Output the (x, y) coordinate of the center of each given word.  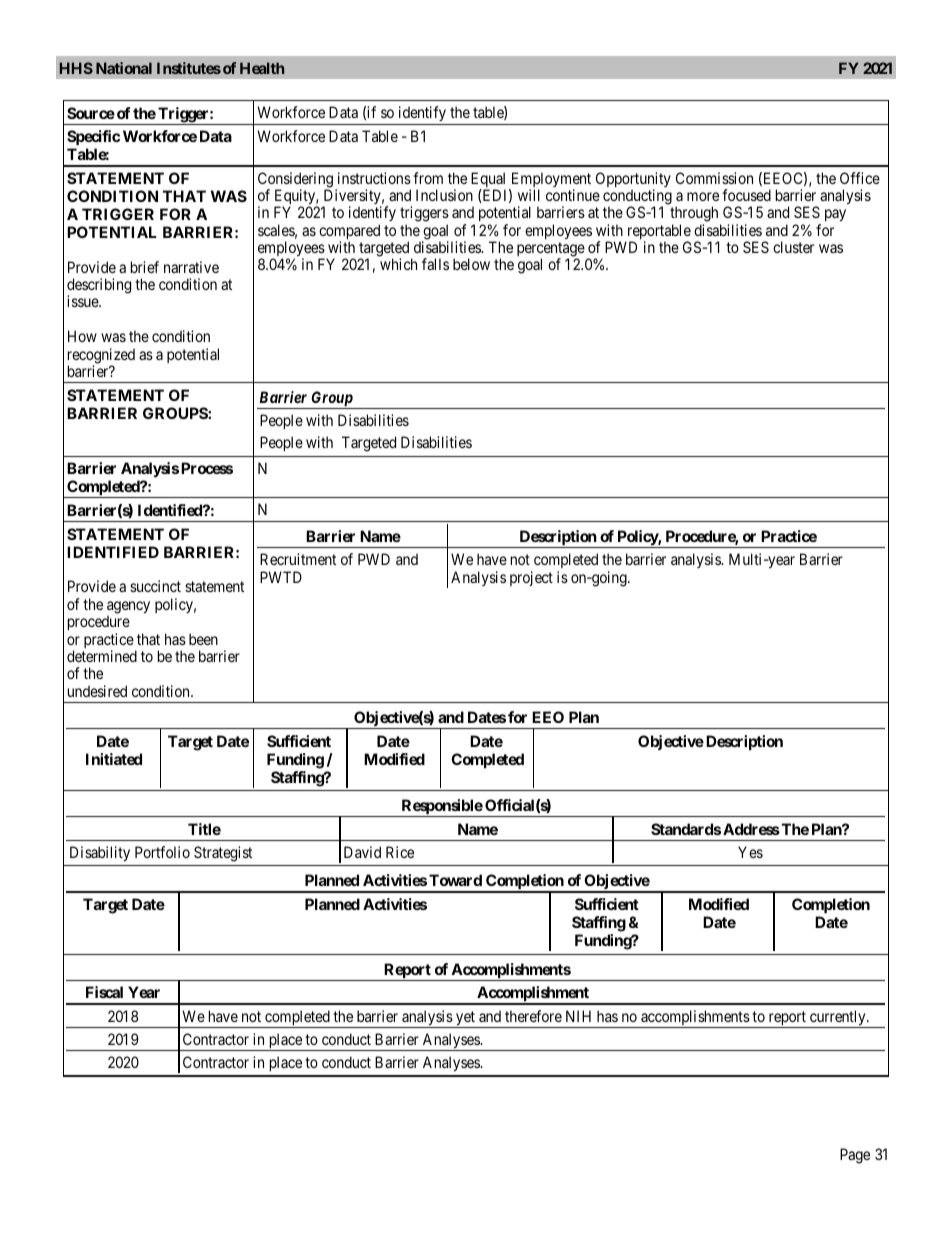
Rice (400, 852)
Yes (750, 852)
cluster (793, 247)
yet (465, 1019)
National (124, 68)
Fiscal (104, 992)
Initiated (114, 759)
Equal (488, 181)
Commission (714, 178)
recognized (101, 357)
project (531, 578)
